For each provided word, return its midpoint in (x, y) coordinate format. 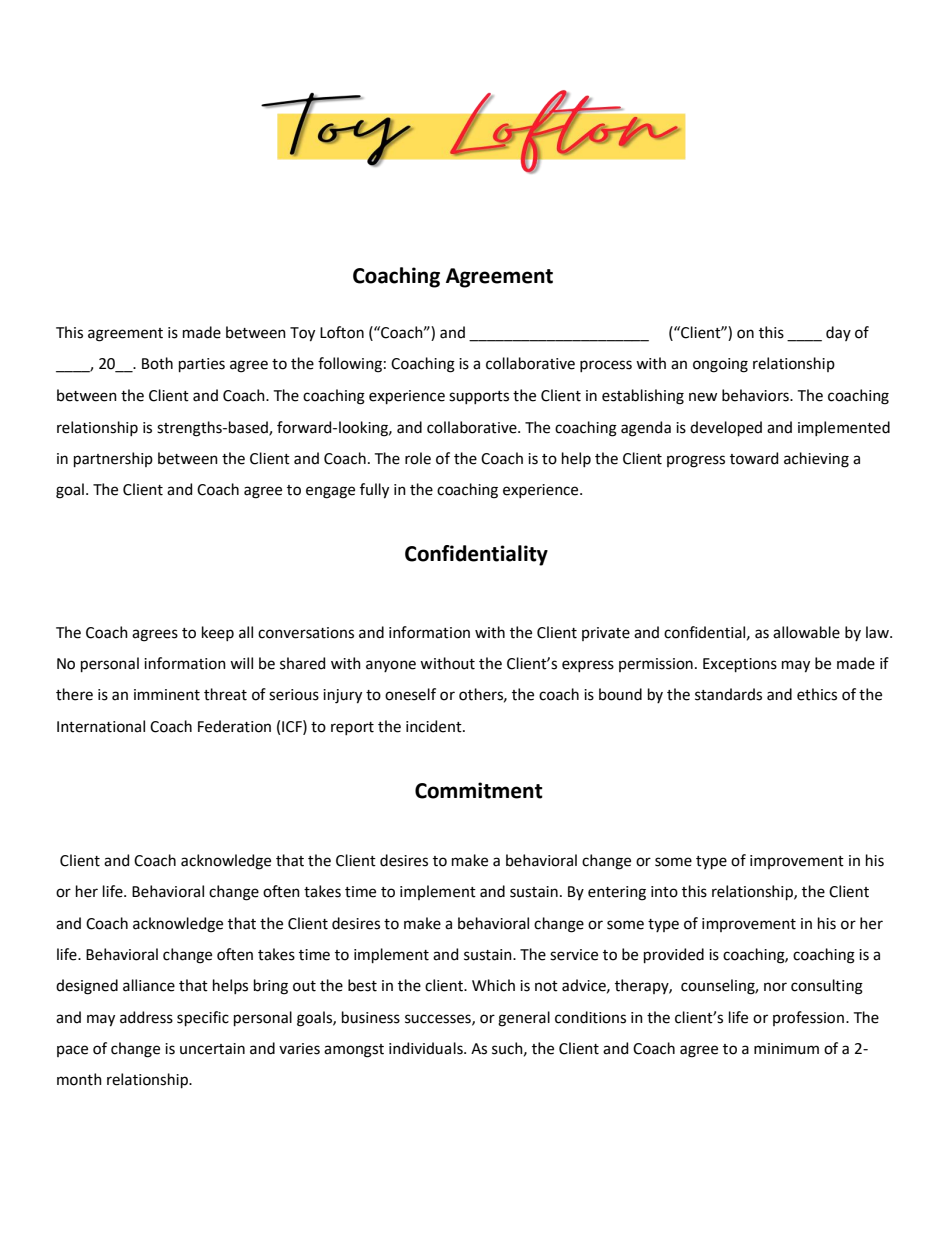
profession (808, 1018)
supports (479, 397)
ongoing (720, 365)
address (146, 1017)
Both (157, 363)
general (524, 1019)
